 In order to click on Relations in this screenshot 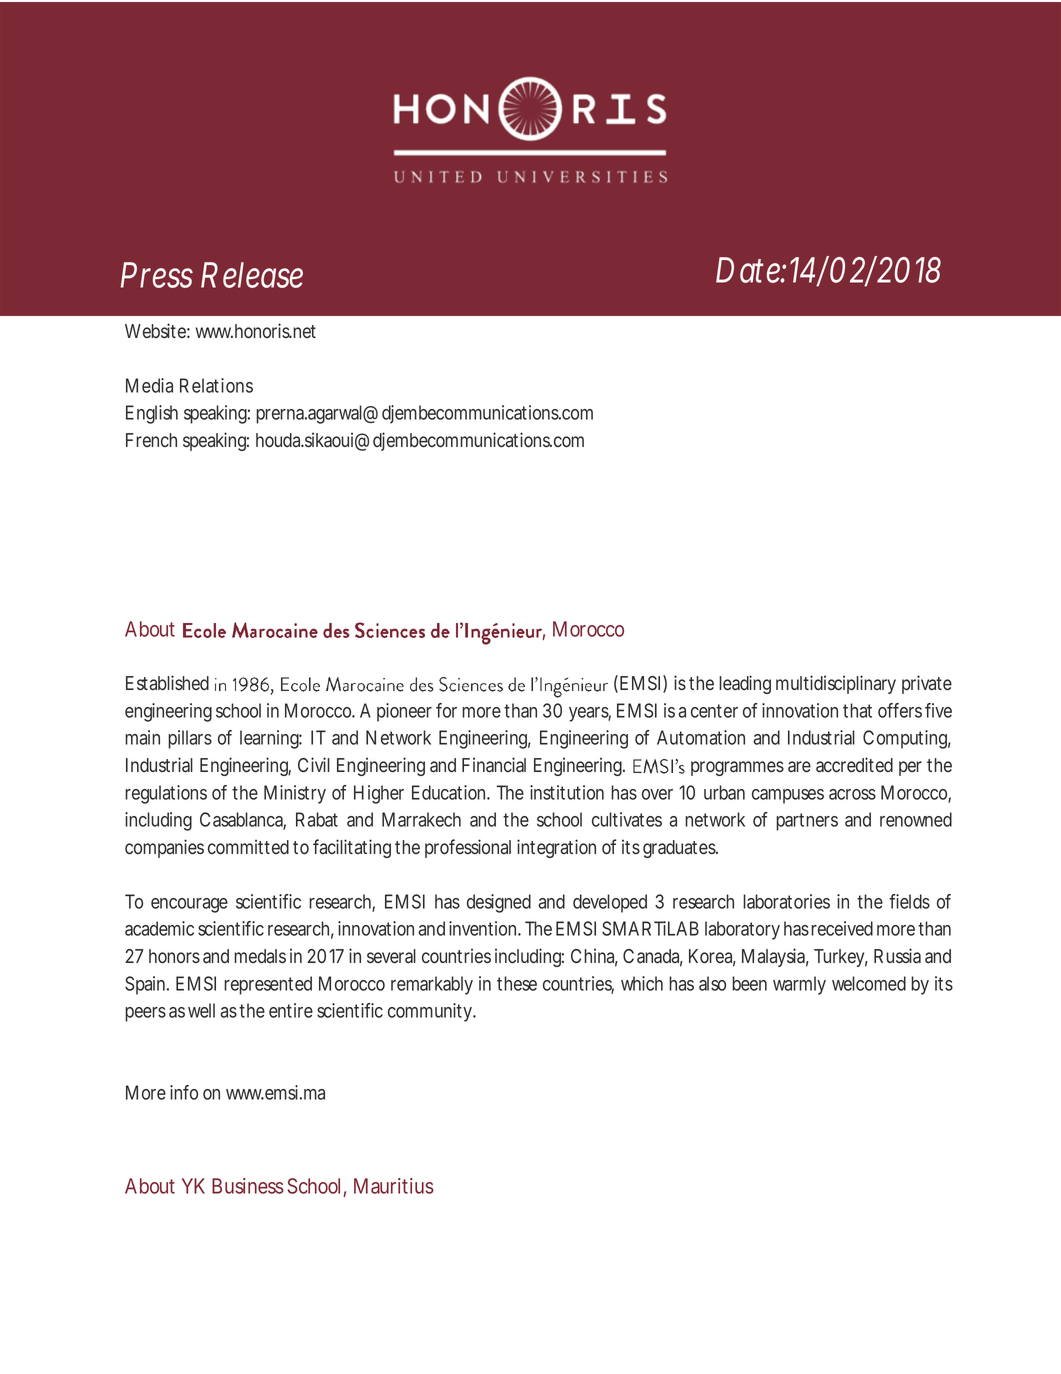, I will do `click(216, 385)`.
